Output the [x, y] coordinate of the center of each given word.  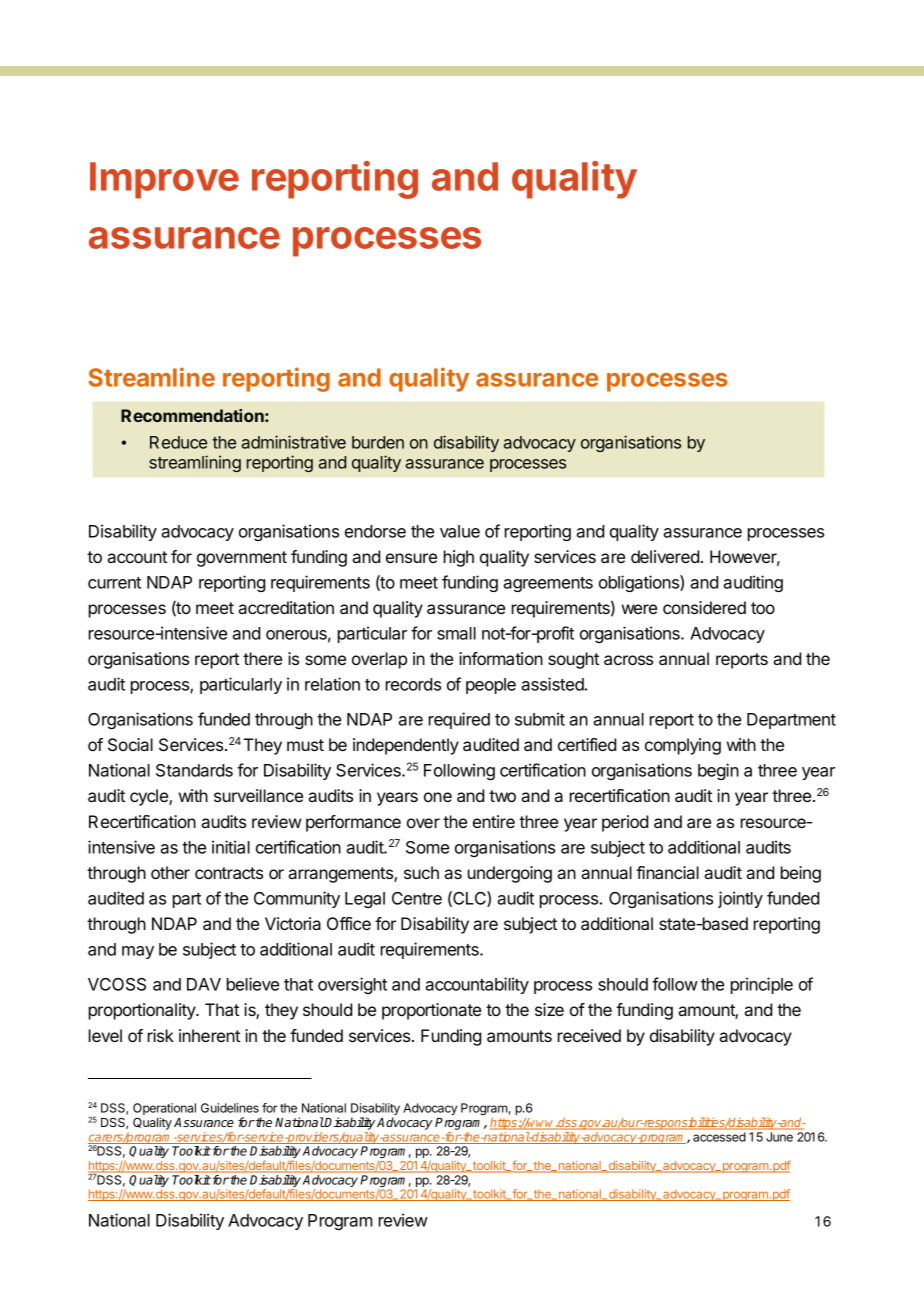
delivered [665, 556]
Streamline [151, 377]
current [114, 583]
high [459, 558]
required [459, 720]
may [138, 952]
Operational [164, 1110]
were [639, 609]
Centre [417, 898]
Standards [194, 770]
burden [378, 442]
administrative [294, 442]
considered [704, 607]
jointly [740, 899]
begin [718, 771]
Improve [164, 180]
